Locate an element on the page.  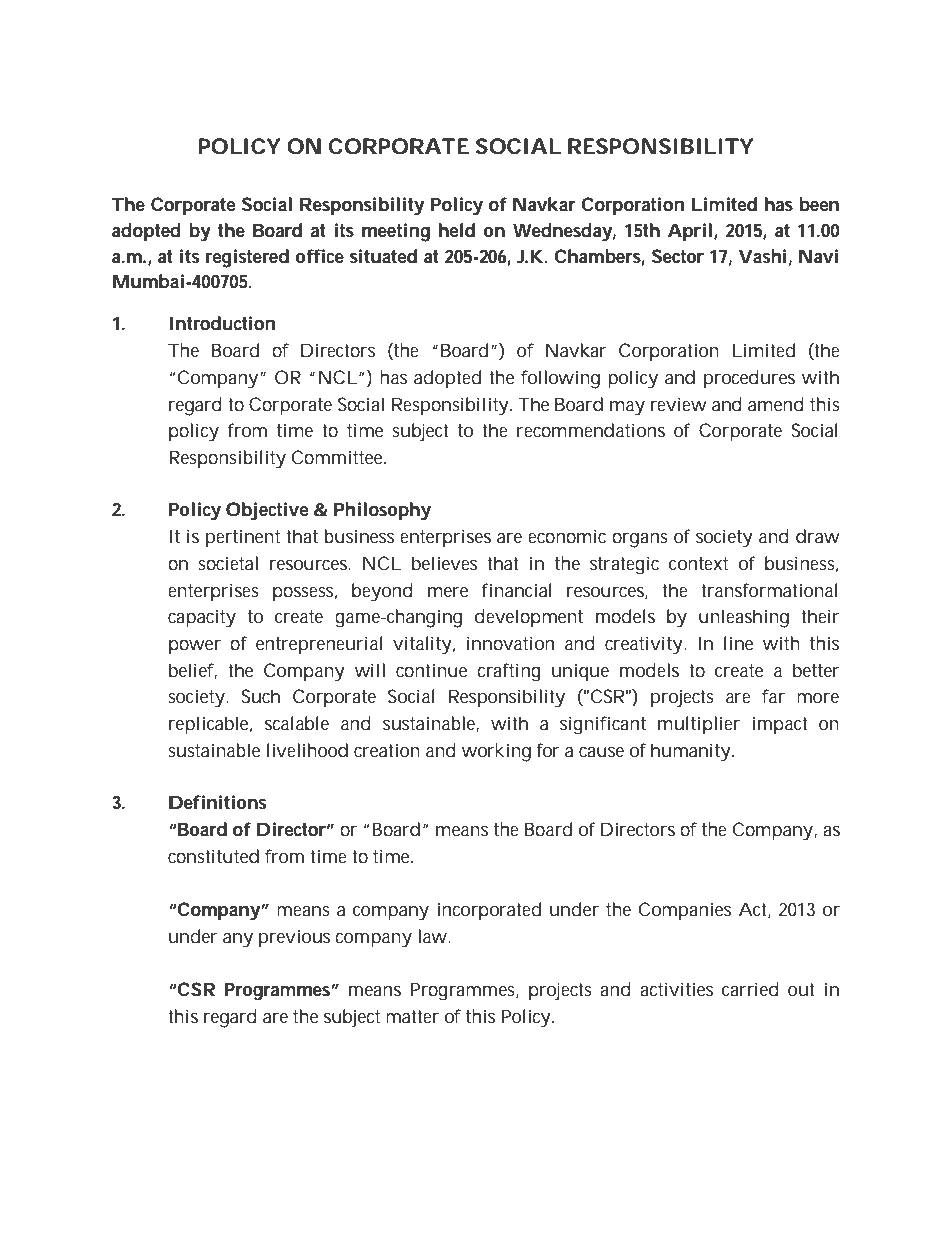
following is located at coordinates (560, 379).
